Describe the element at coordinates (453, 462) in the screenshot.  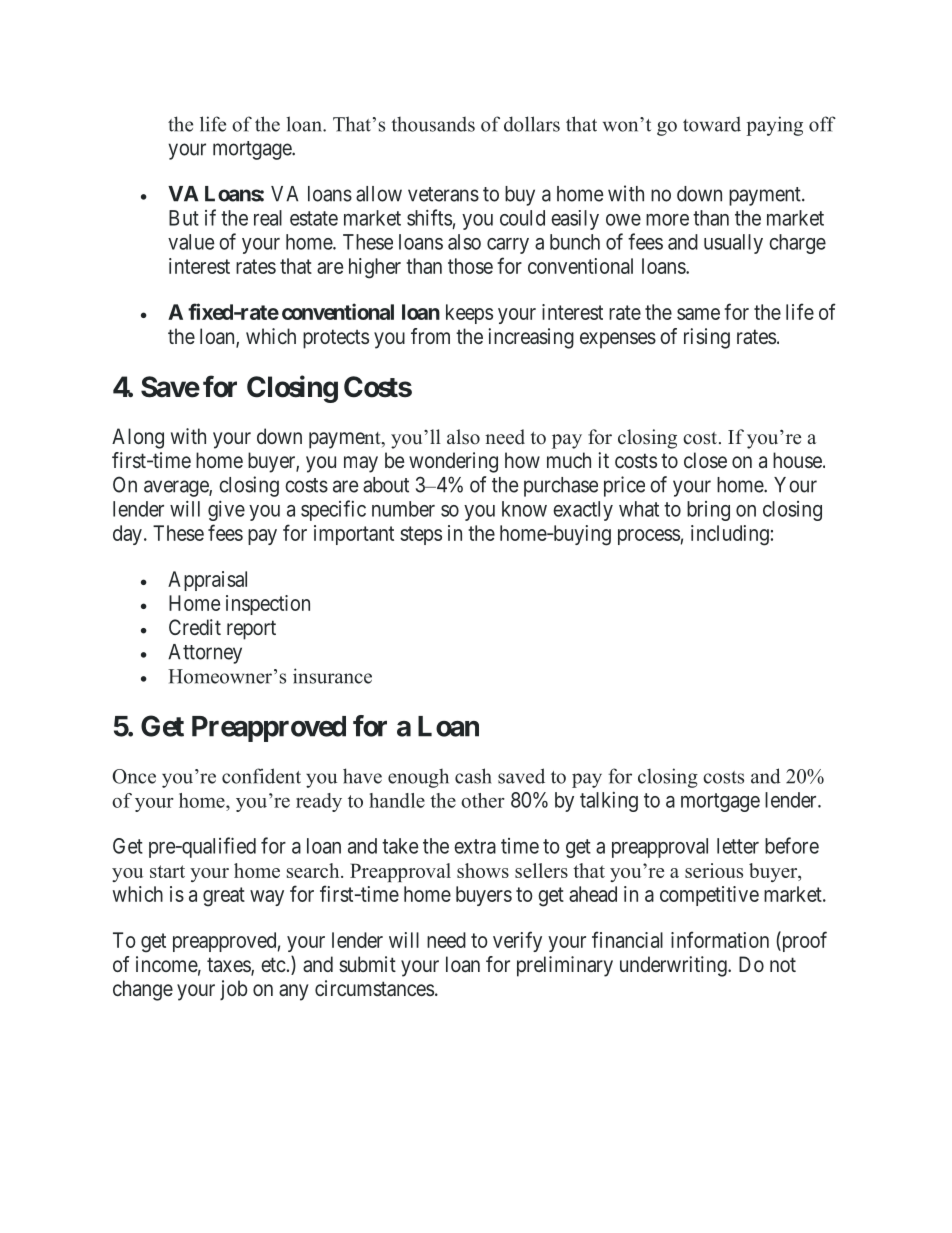
I see `wondering` at that location.
